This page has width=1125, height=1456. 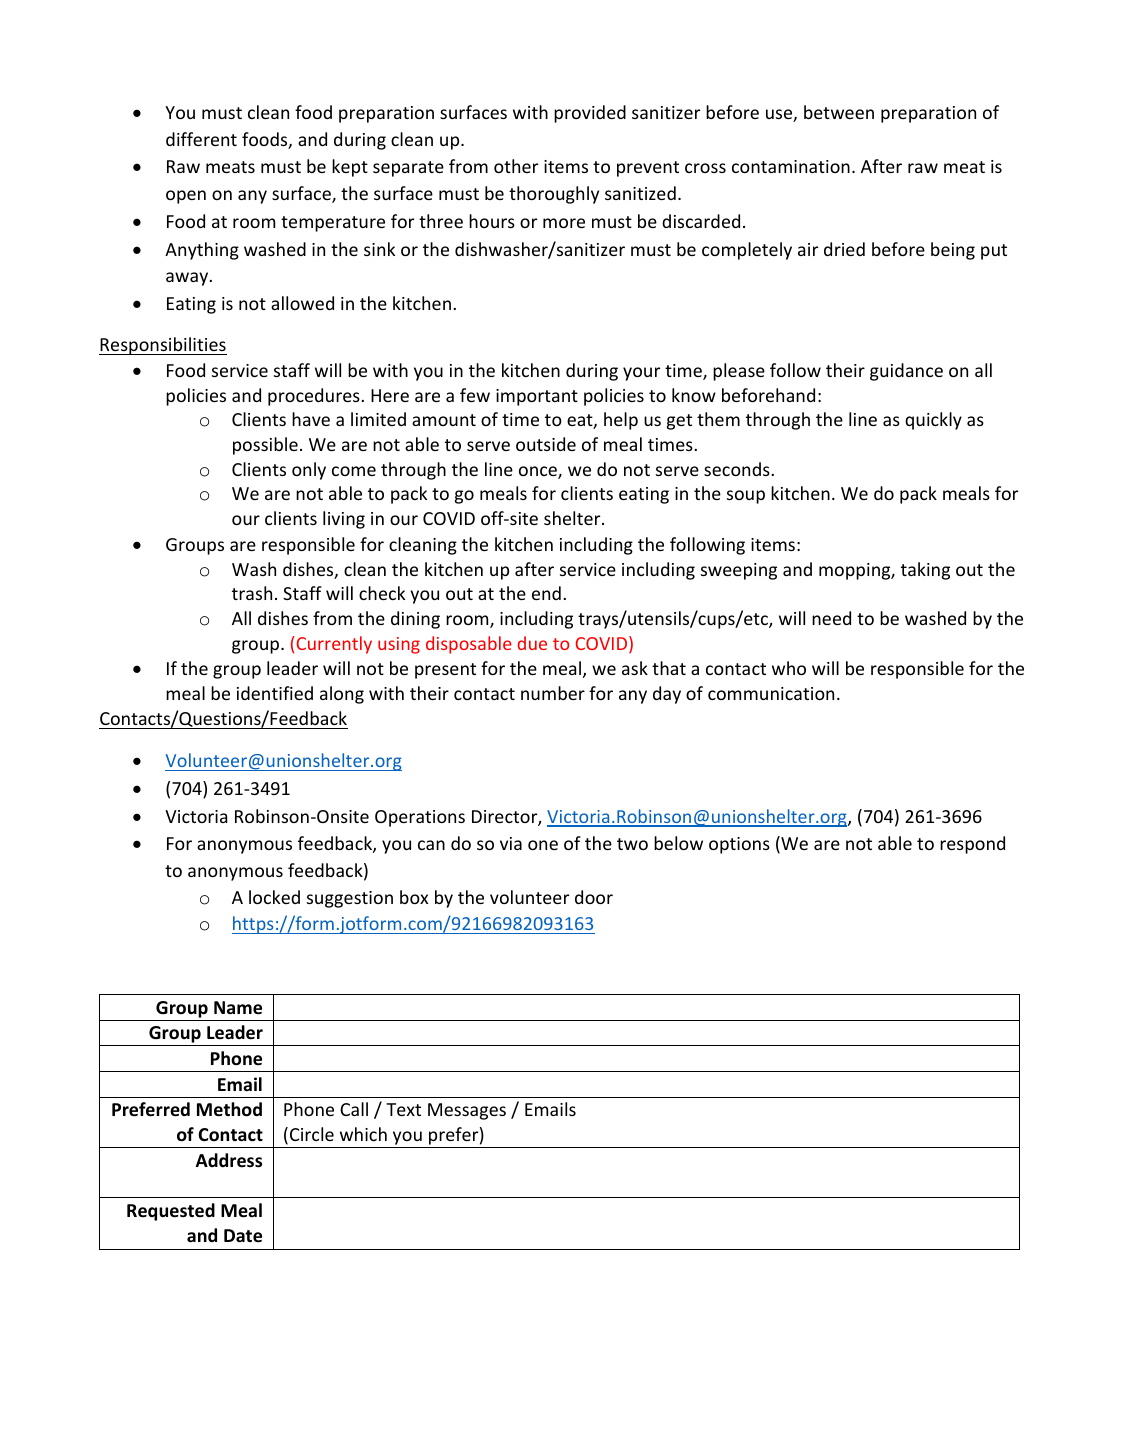 I want to click on locked, so click(x=274, y=897).
